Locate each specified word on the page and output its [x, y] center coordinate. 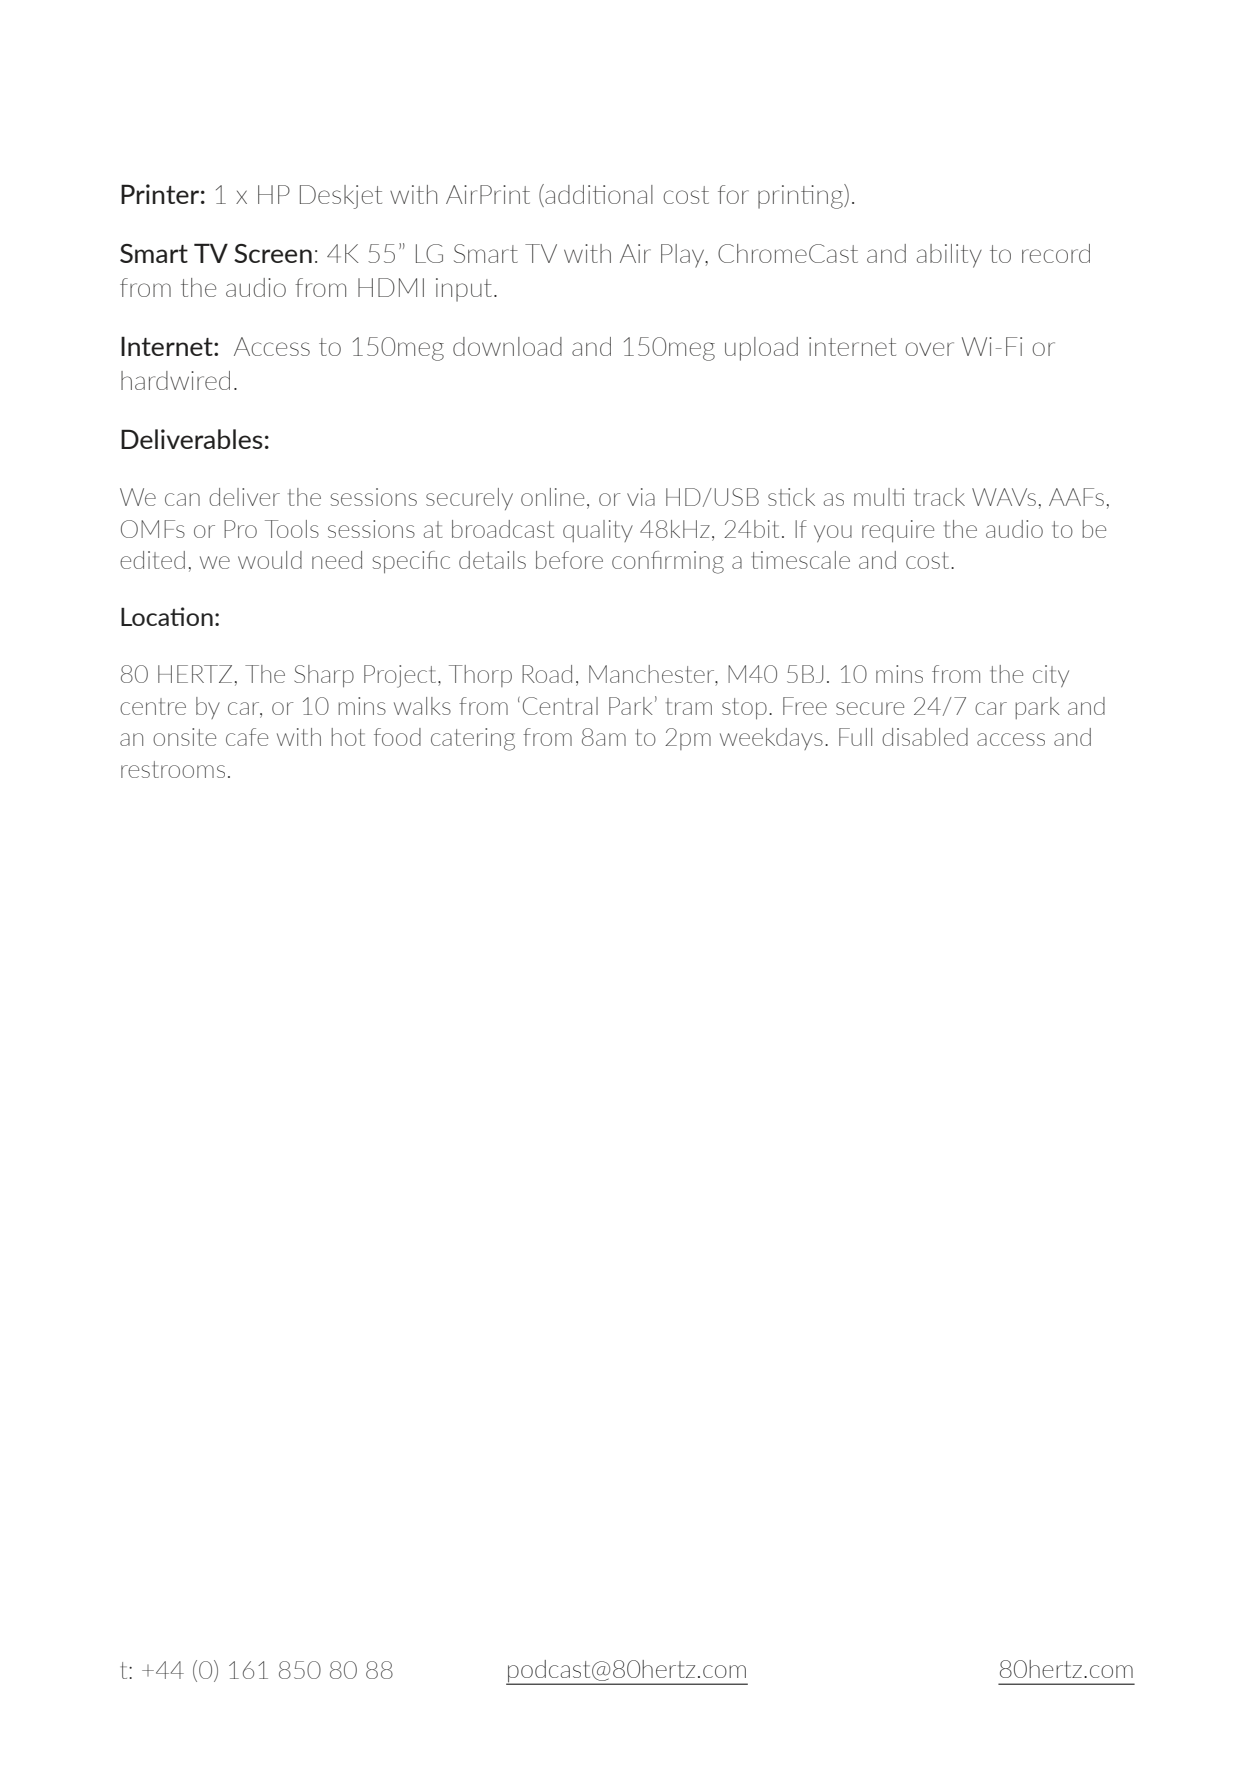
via [641, 497]
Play [684, 256]
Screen [273, 253]
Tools [292, 529]
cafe [247, 737]
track [939, 497]
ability [949, 256]
